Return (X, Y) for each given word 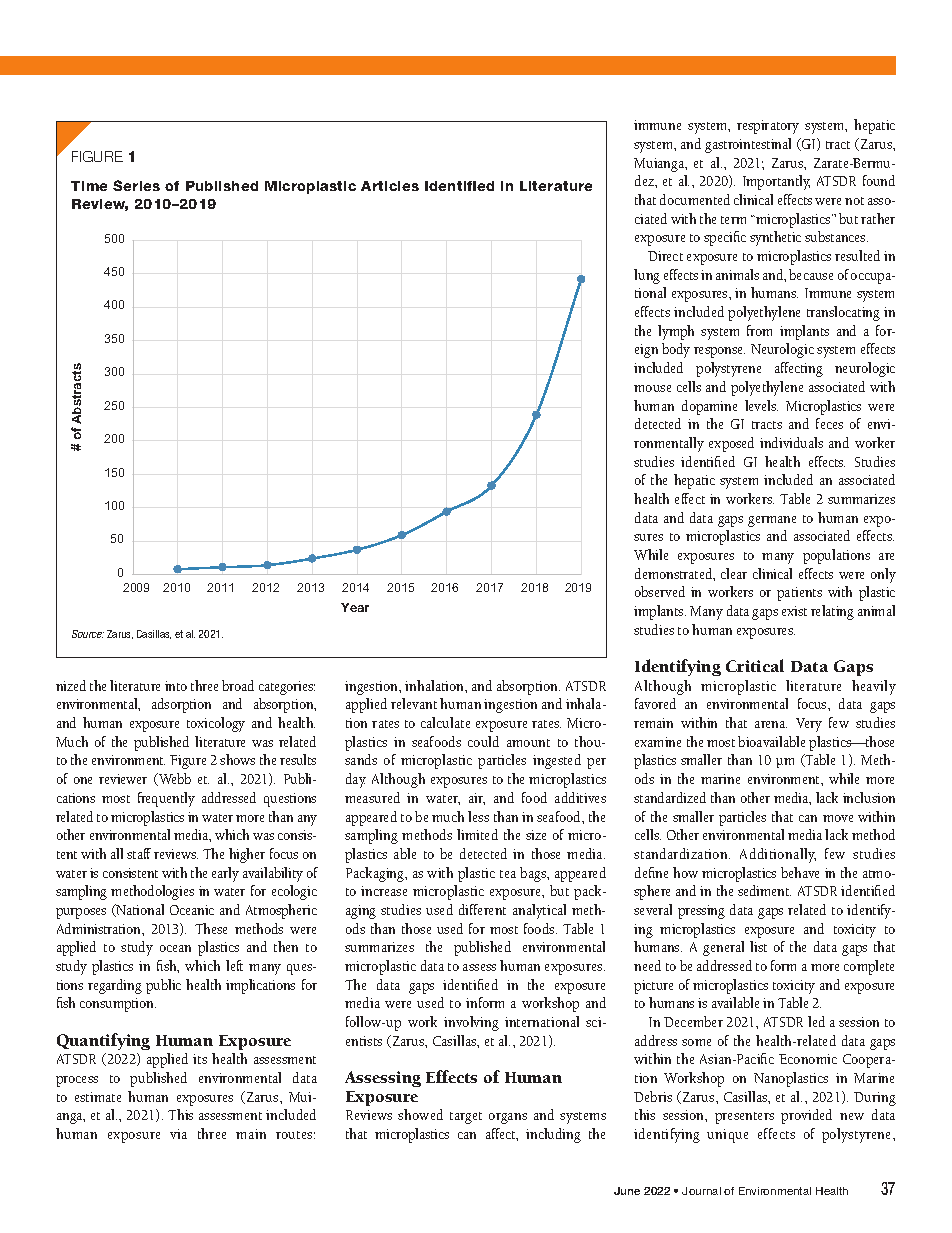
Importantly (776, 182)
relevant (414, 703)
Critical (755, 665)
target (466, 1118)
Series (136, 185)
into (176, 686)
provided (806, 1116)
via (178, 1134)
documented (695, 199)
